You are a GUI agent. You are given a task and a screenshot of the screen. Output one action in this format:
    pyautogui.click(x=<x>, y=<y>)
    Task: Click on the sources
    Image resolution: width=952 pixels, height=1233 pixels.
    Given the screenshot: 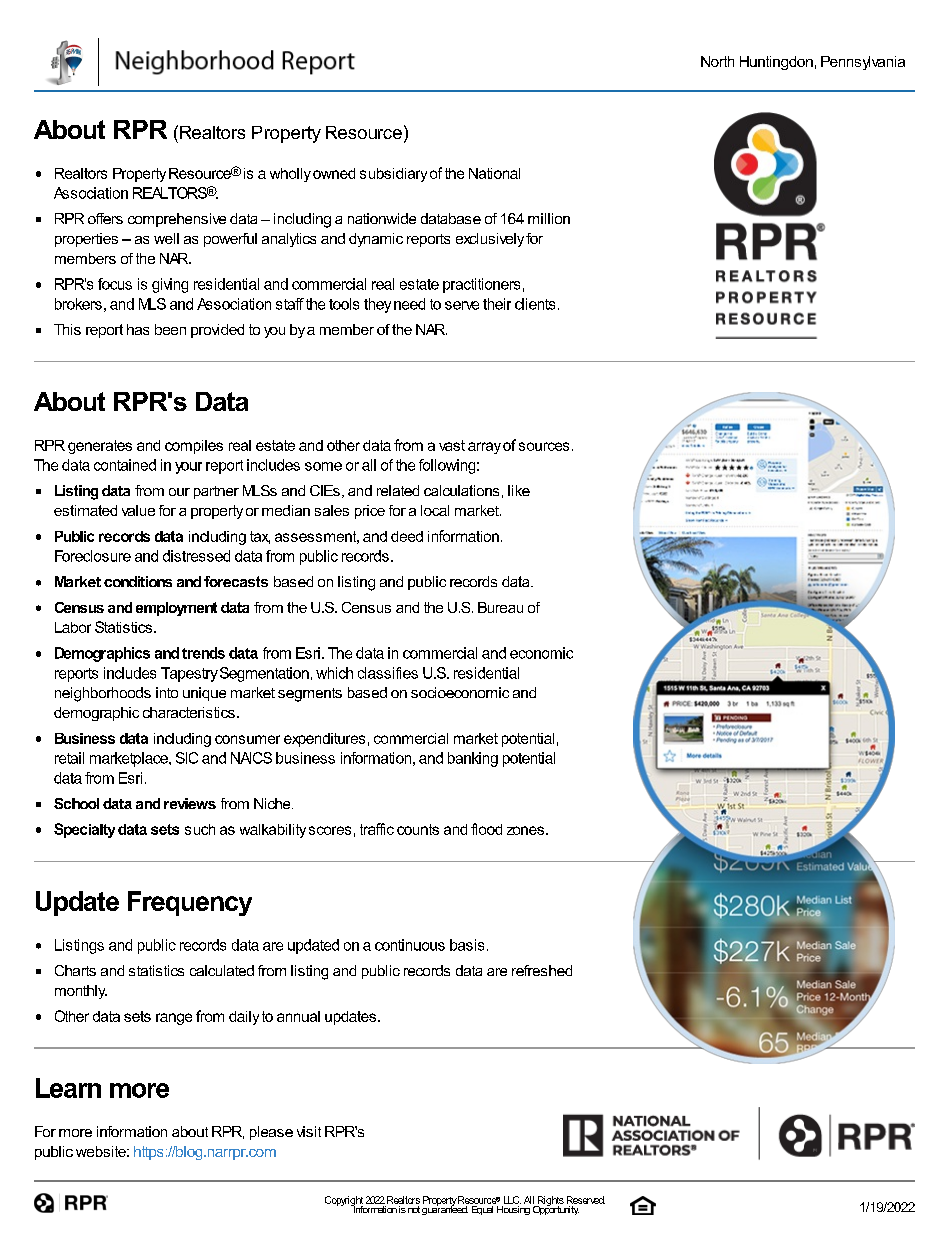 What is the action you would take?
    pyautogui.click(x=544, y=446)
